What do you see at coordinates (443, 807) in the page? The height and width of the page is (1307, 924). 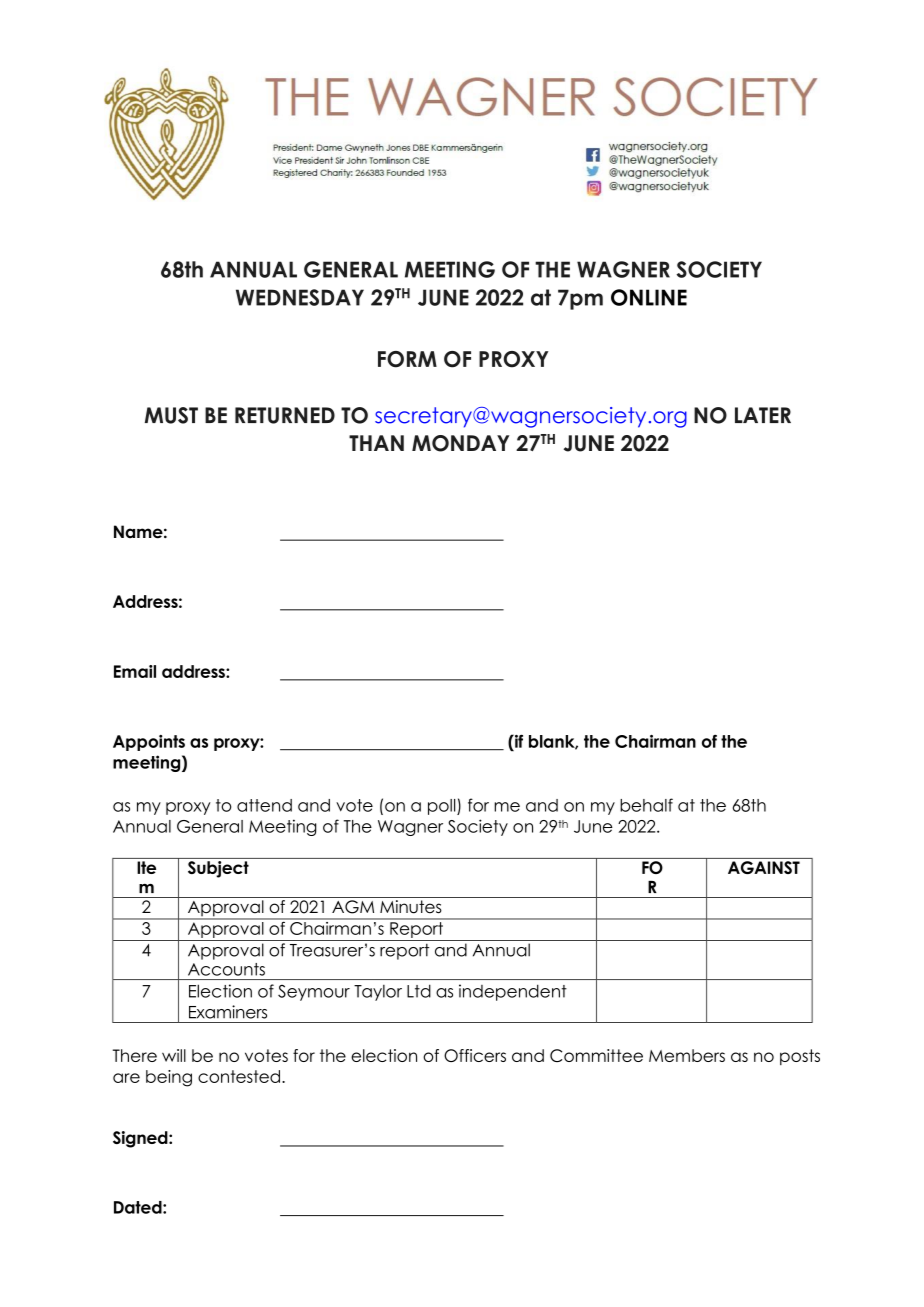 I see `poll` at bounding box center [443, 807].
